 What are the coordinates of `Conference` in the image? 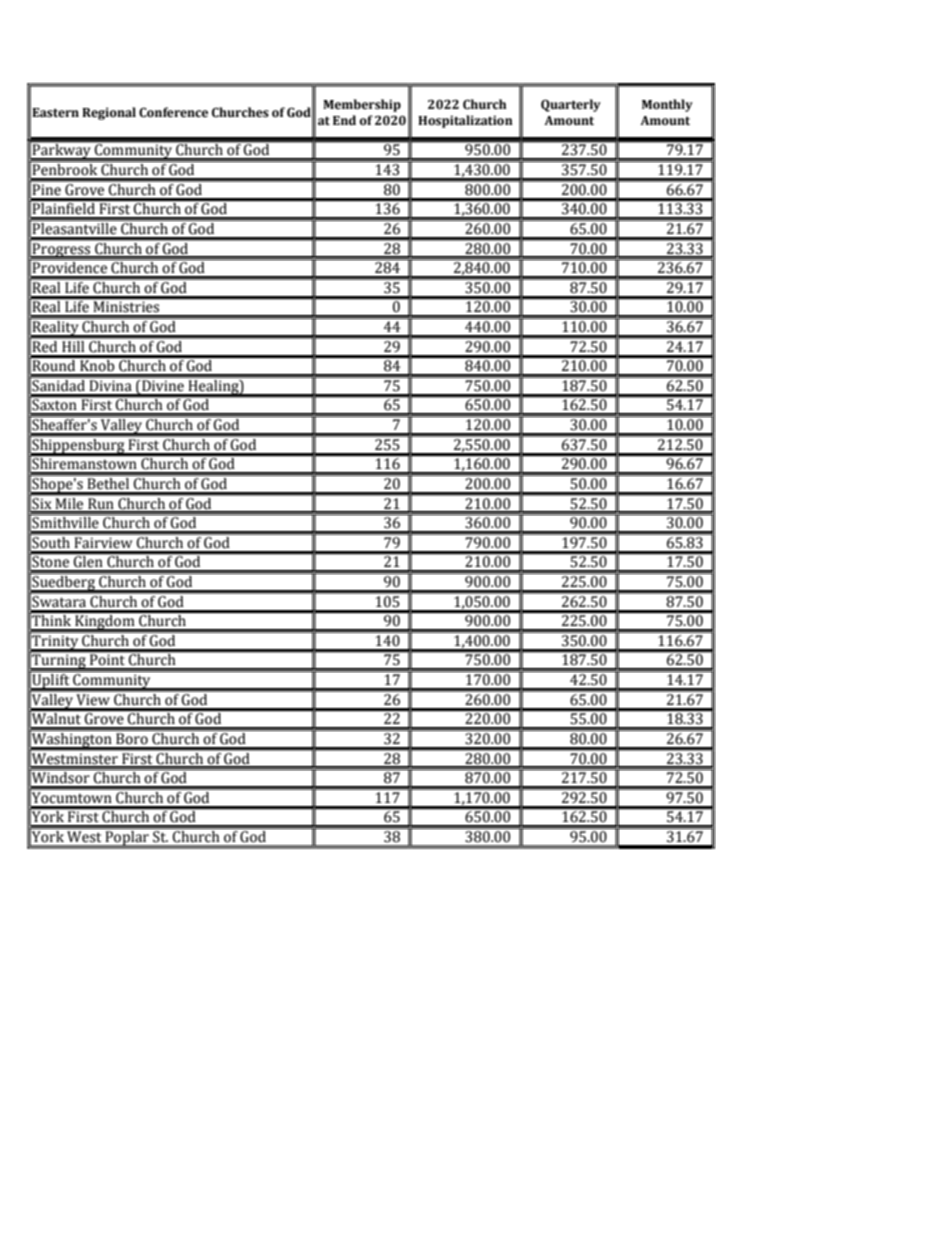 It's located at (173, 112).
